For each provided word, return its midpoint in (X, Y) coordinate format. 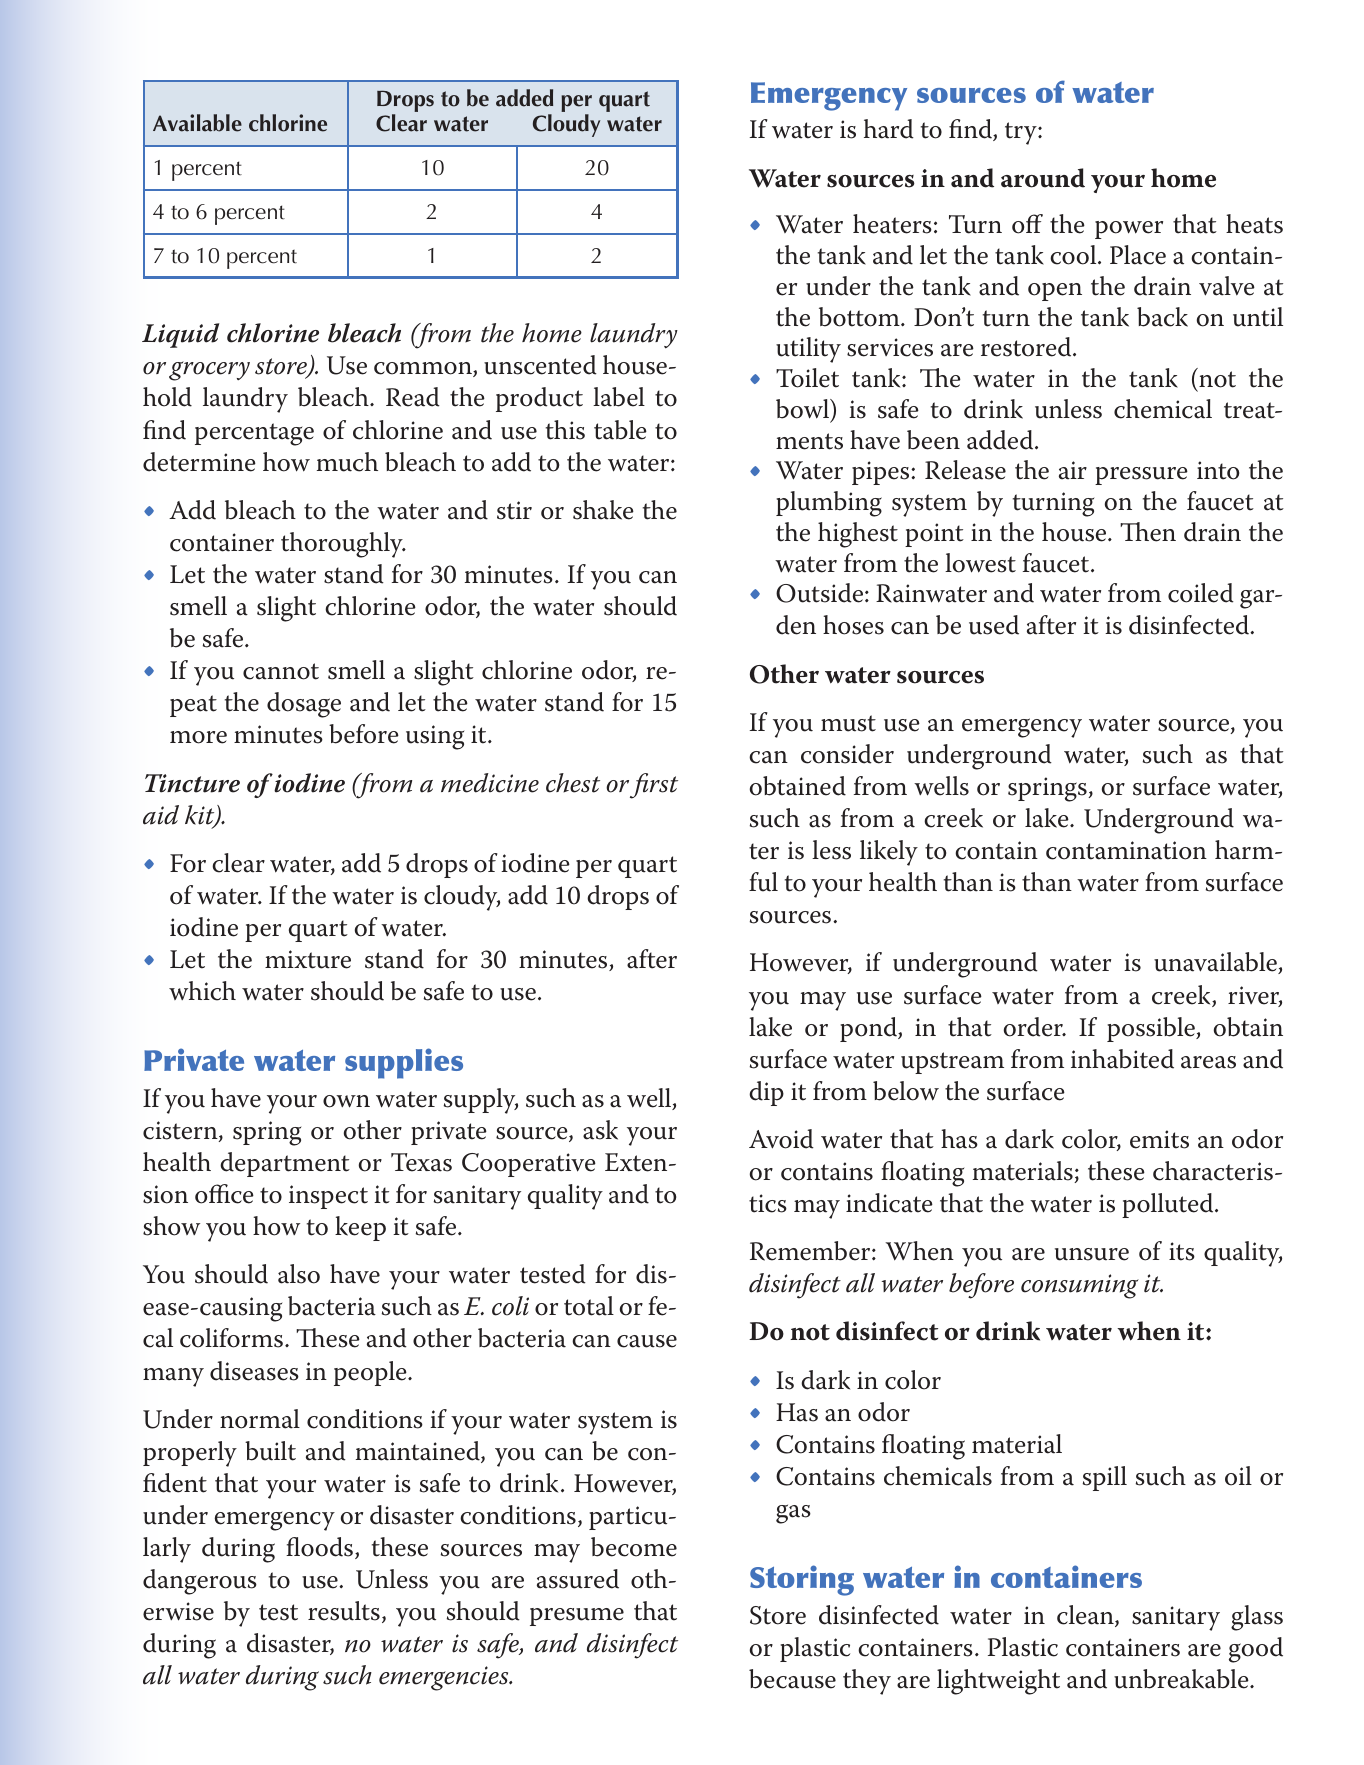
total (589, 1306)
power (1129, 230)
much (347, 462)
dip (766, 1093)
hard (889, 129)
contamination (1126, 850)
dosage (304, 705)
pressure (1141, 476)
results (344, 1611)
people (371, 1373)
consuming (1080, 1286)
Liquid (180, 335)
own (346, 1101)
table (620, 430)
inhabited (1122, 1059)
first (654, 786)
